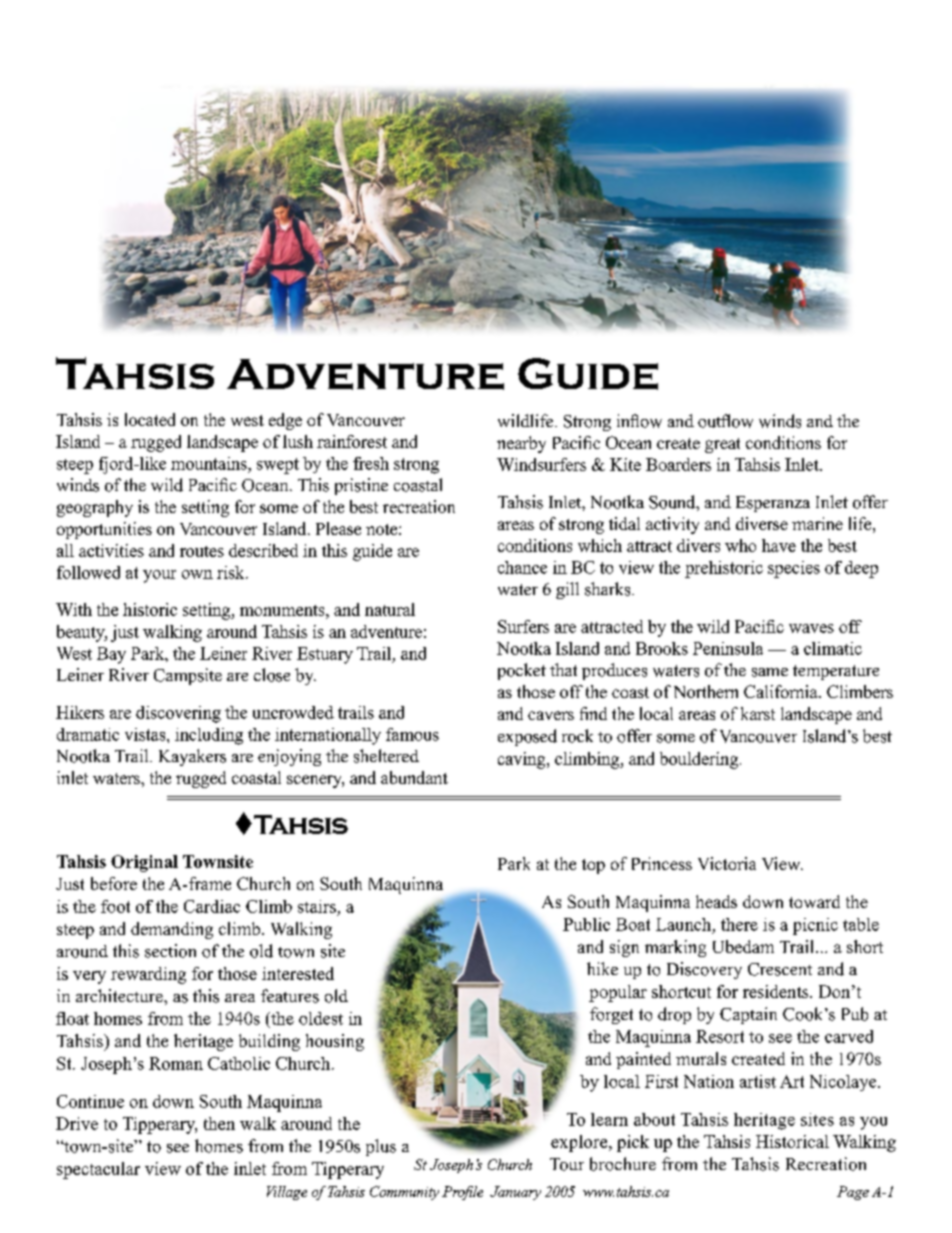 The width and height of the screenshot is (952, 1233). Describe the element at coordinates (111, 655) in the screenshot. I see `Bay` at that location.
